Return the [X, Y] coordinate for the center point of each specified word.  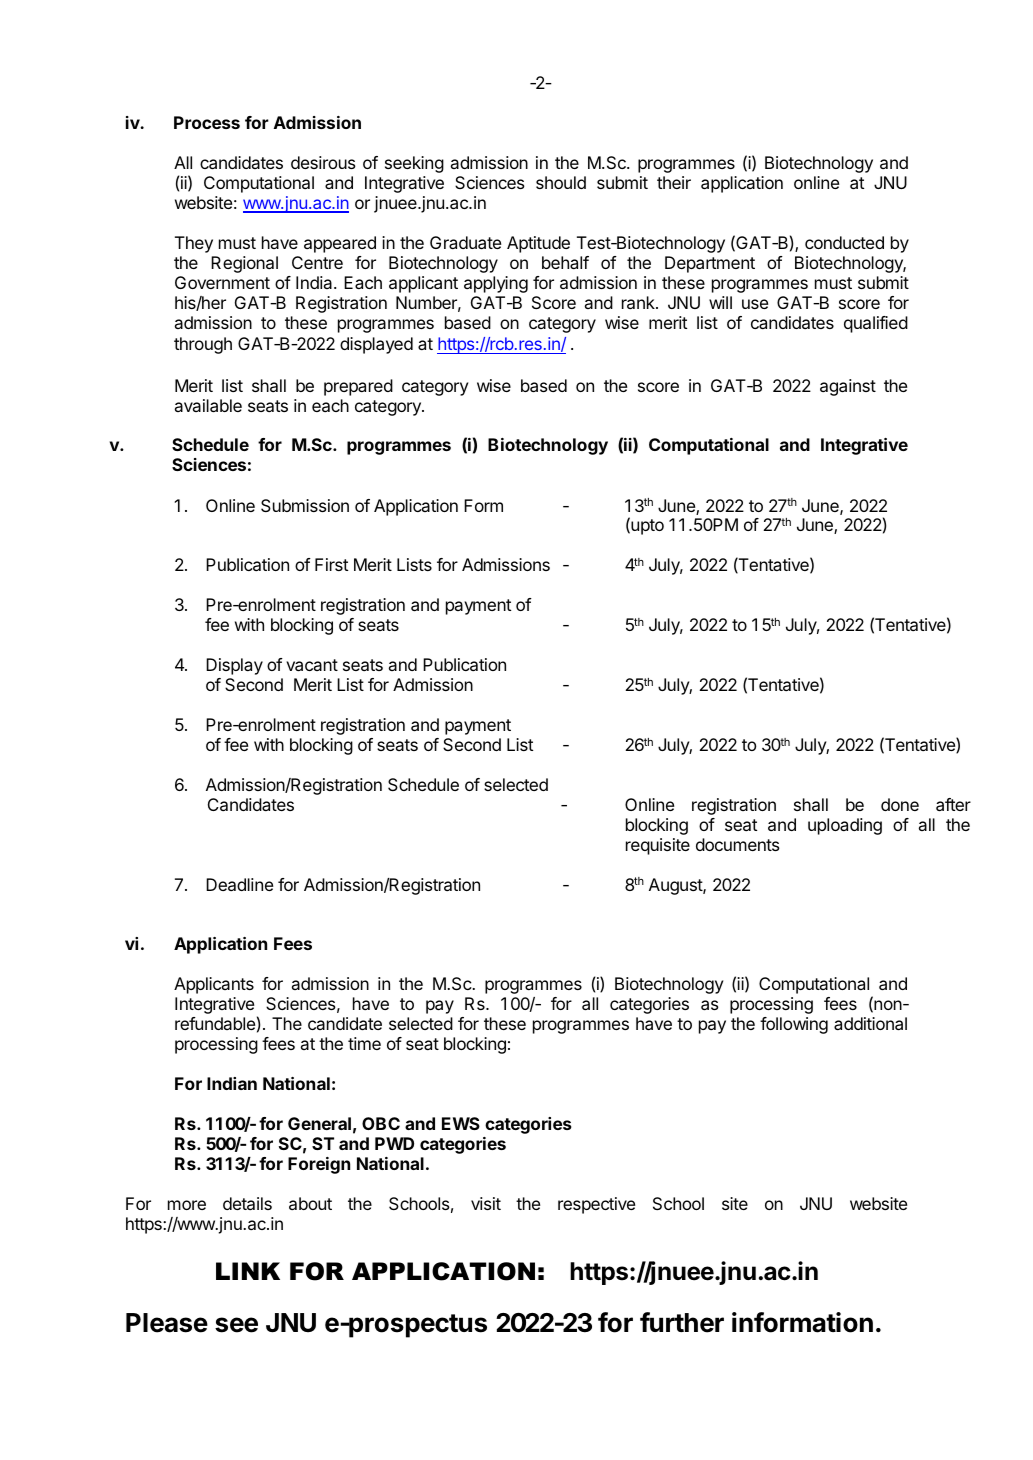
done [900, 804]
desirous [323, 162]
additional [870, 1023]
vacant [312, 665]
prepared [358, 387]
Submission [305, 505]
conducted [844, 242]
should [561, 182]
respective [596, 1205]
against [848, 387]
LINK [248, 1271]
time [364, 1043]
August [676, 886]
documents [738, 844]
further [682, 1322]
